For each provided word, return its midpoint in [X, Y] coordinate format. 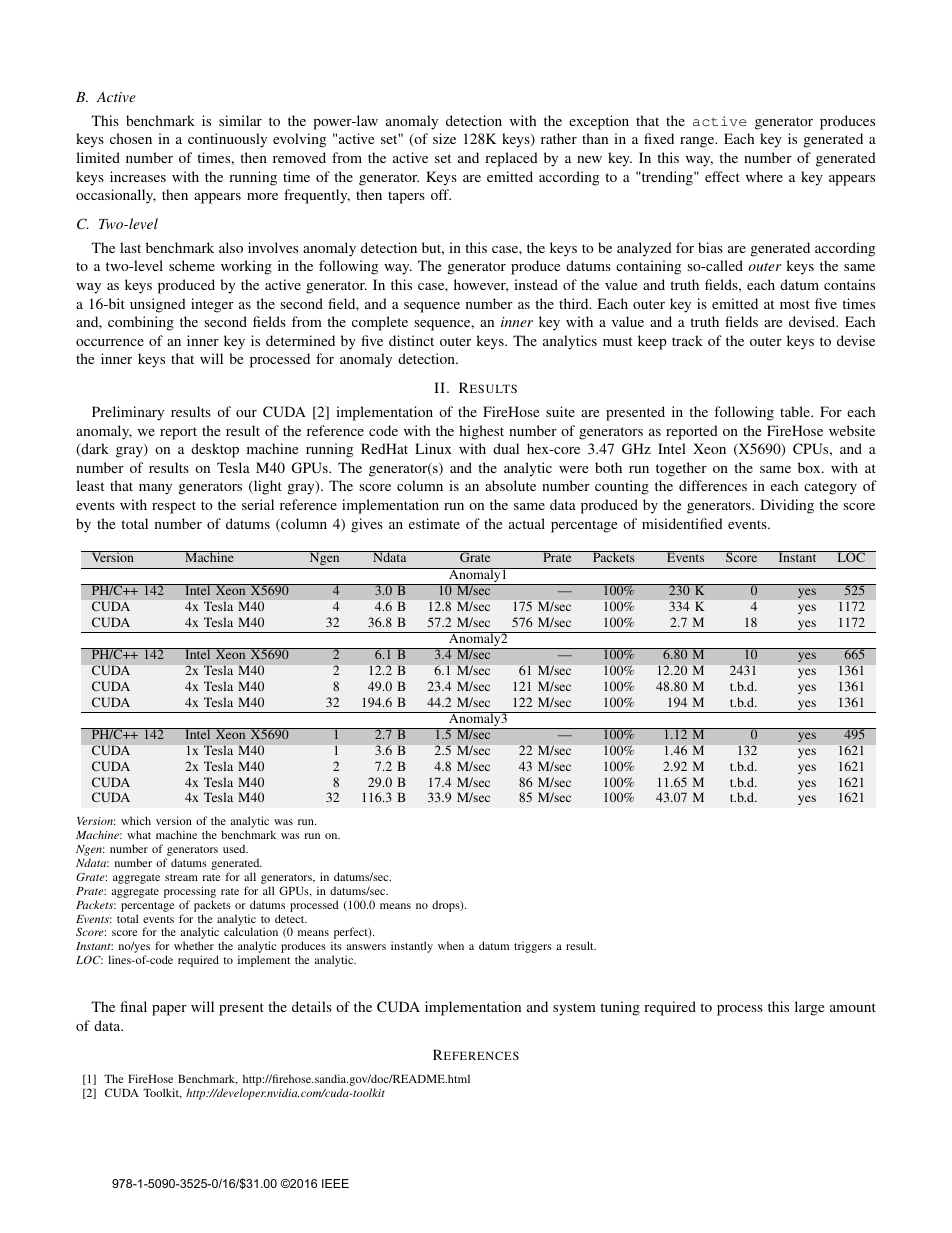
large [809, 1008]
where [764, 176]
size [444, 138]
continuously [227, 140]
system [574, 1009]
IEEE [335, 1183]
